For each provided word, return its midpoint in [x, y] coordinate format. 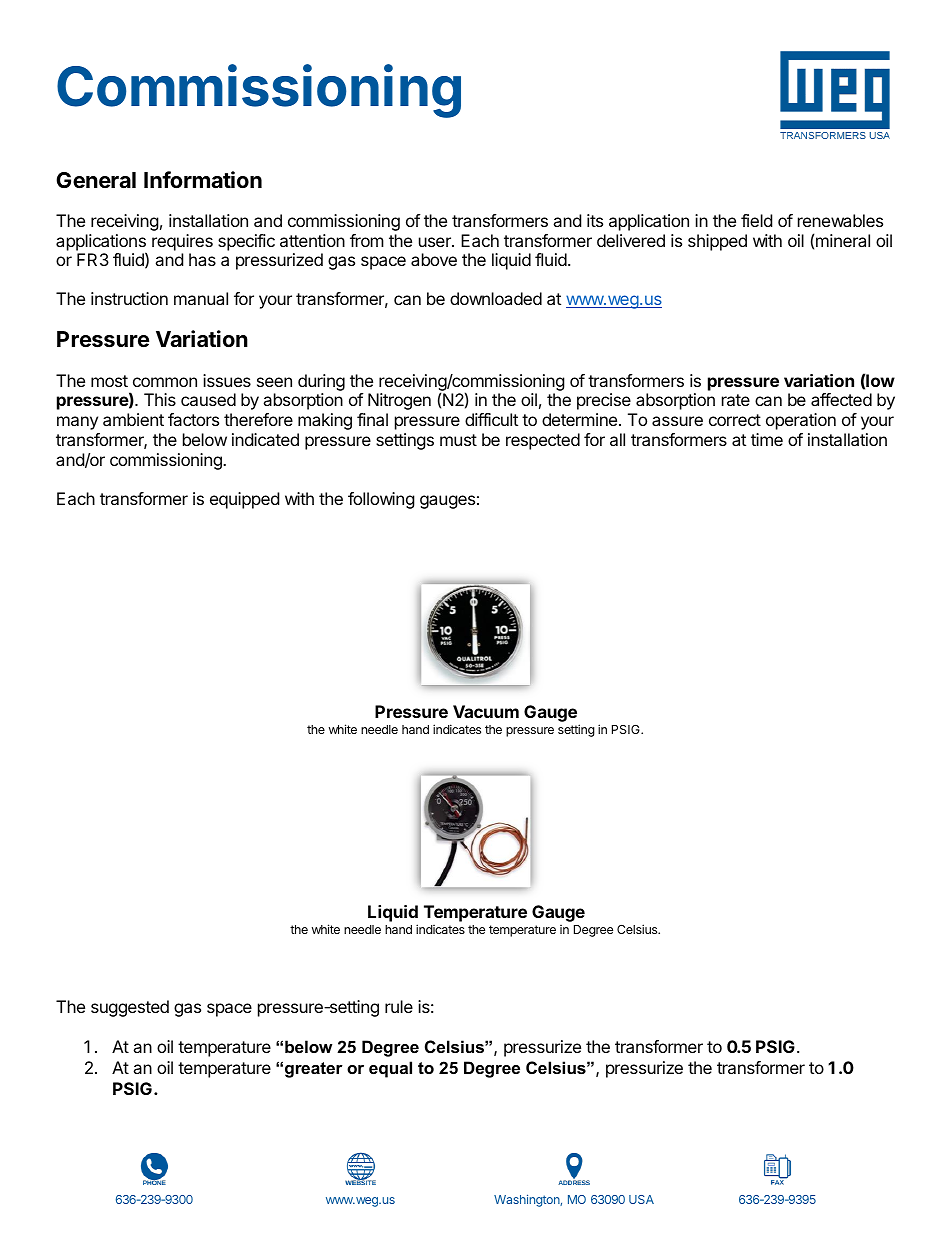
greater [314, 1070]
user [436, 242]
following [381, 500]
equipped [244, 500]
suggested [130, 1008]
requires [182, 242]
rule [399, 1006]
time [767, 439]
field [756, 220]
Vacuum [486, 711]
